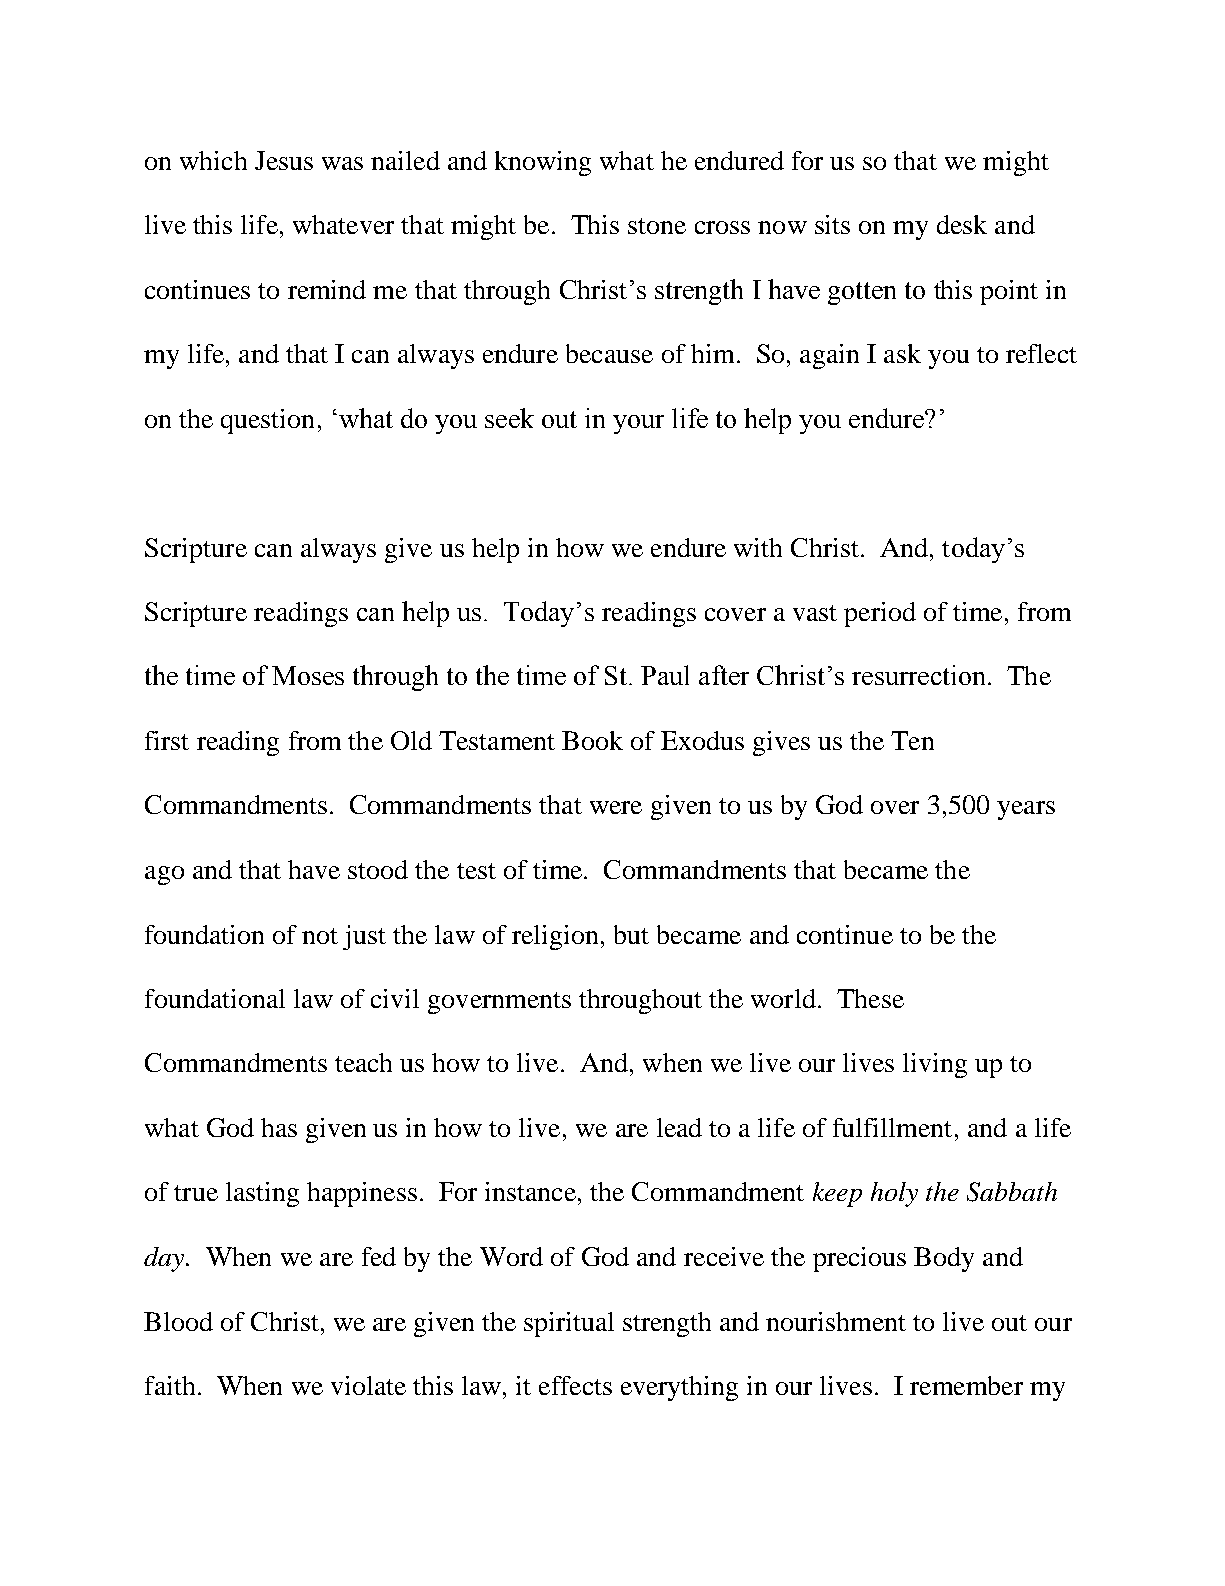 Image resolution: width=1225 pixels, height=1586 pixels. I want to click on Blood, so click(178, 1321).
